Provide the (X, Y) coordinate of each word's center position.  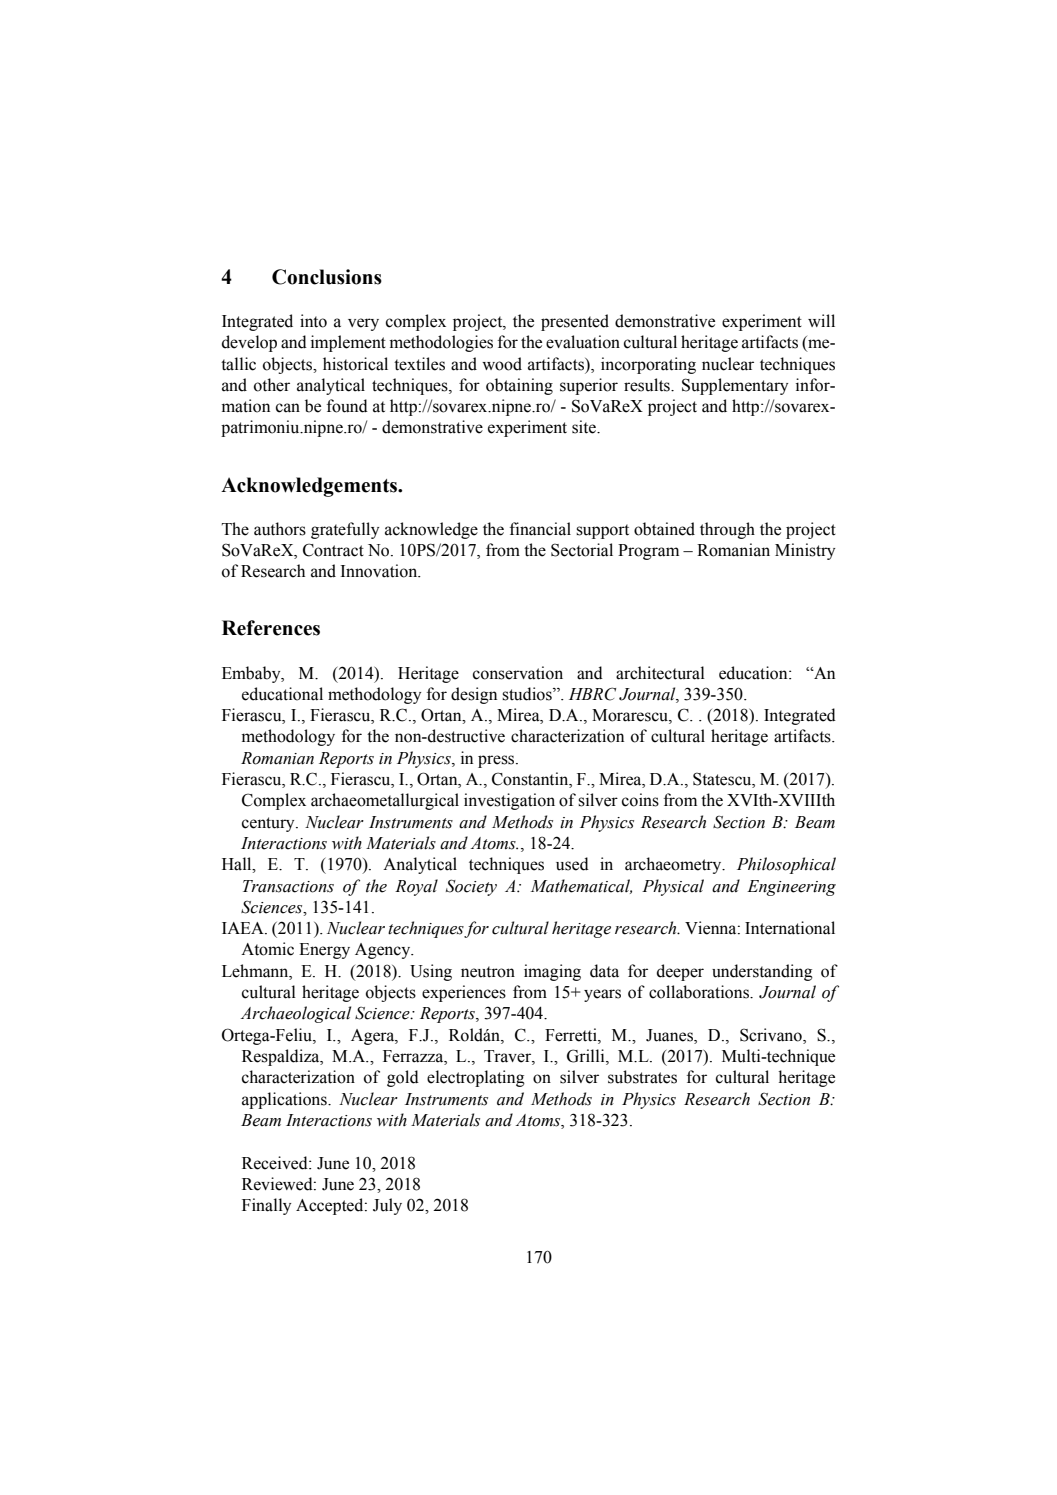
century (269, 824)
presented (575, 322)
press (497, 761)
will (821, 320)
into (313, 321)
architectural (660, 673)
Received (276, 1163)
